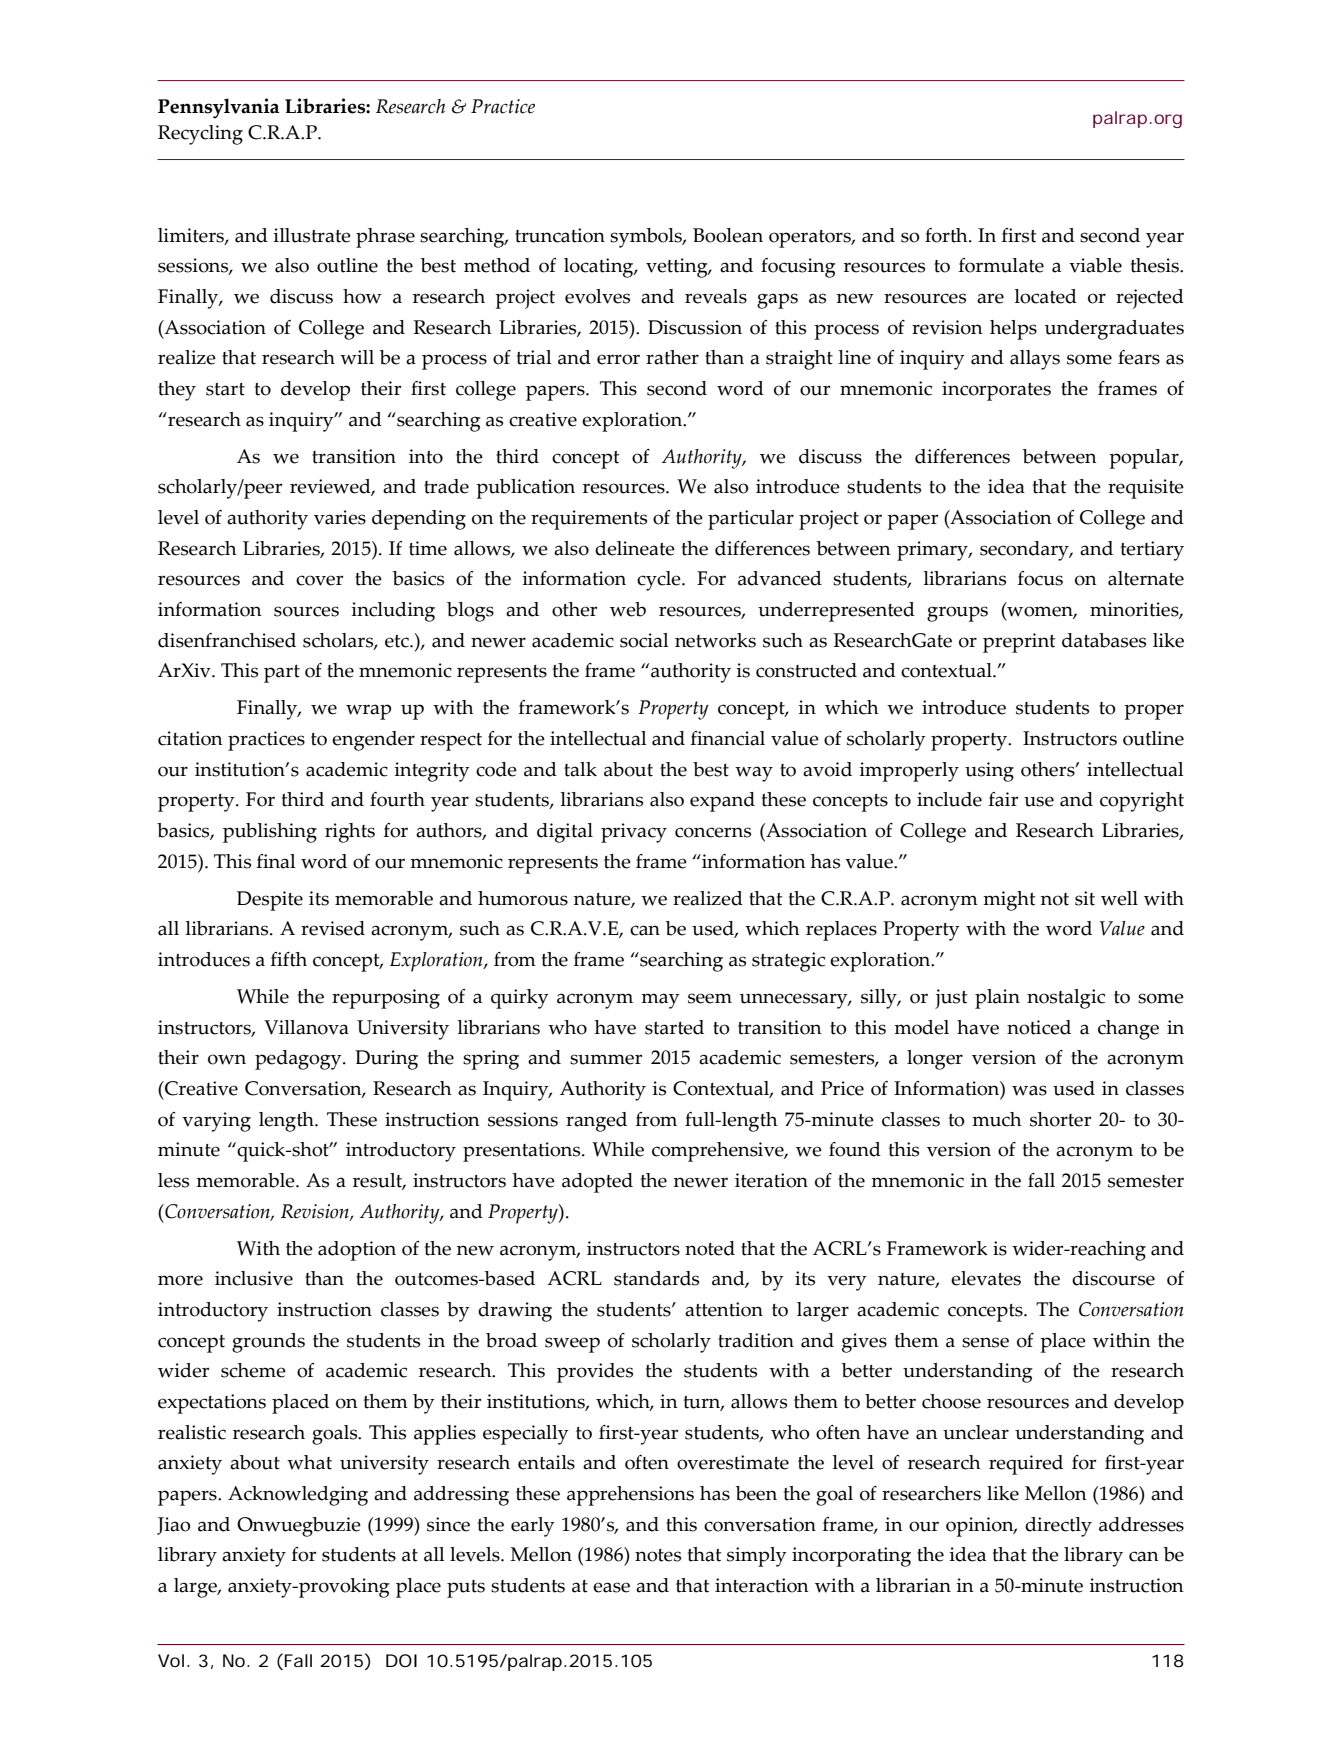 This screenshot has height=1737, width=1342. Describe the element at coordinates (270, 901) in the screenshot. I see `Despite` at that location.
